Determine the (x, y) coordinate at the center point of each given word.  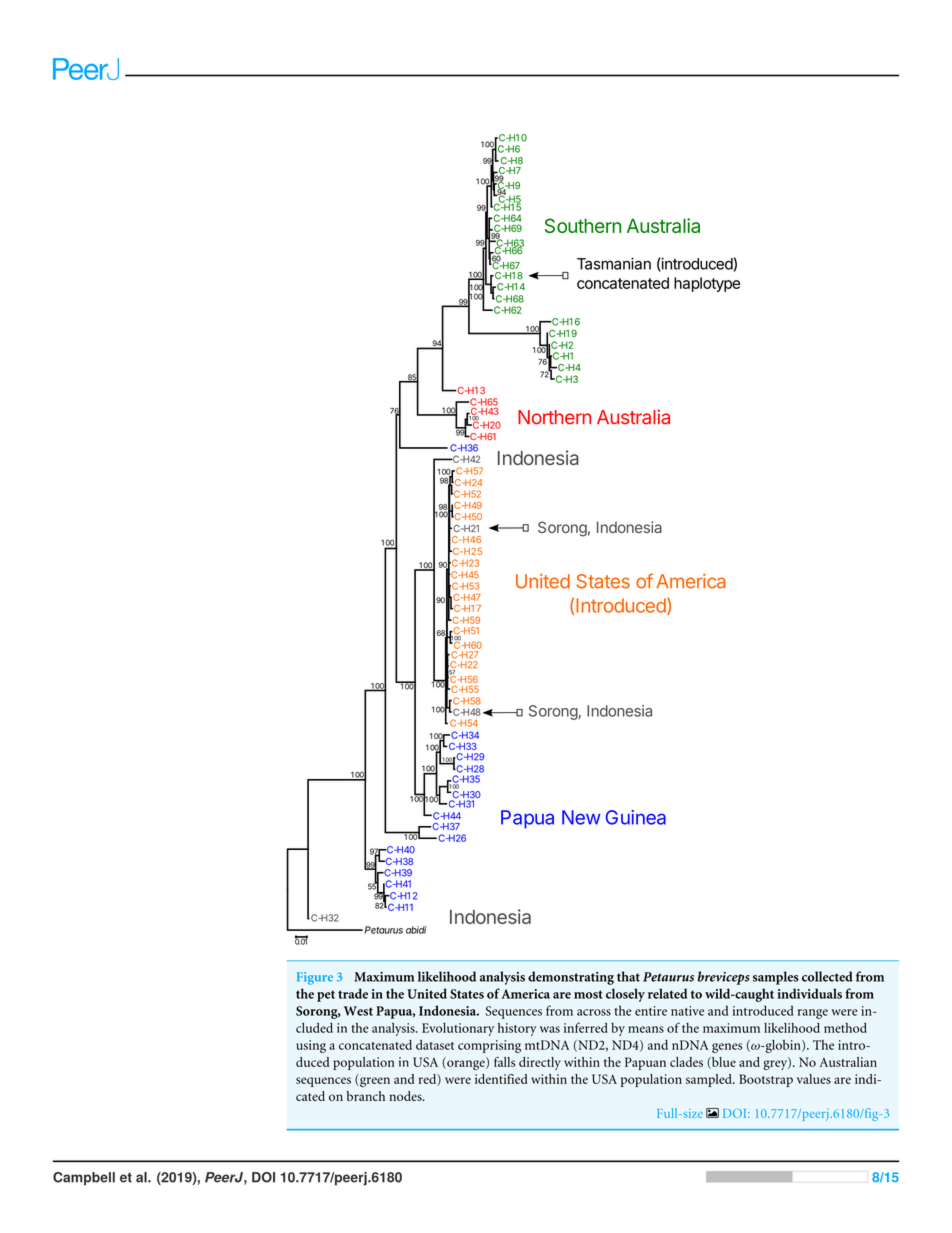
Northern (554, 417)
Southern (583, 225)
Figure (315, 978)
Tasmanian (614, 263)
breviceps (724, 978)
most (588, 994)
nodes (406, 1096)
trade (353, 993)
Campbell (84, 1179)
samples (776, 978)
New (581, 817)
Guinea (636, 817)
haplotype (707, 284)
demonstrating (571, 978)
